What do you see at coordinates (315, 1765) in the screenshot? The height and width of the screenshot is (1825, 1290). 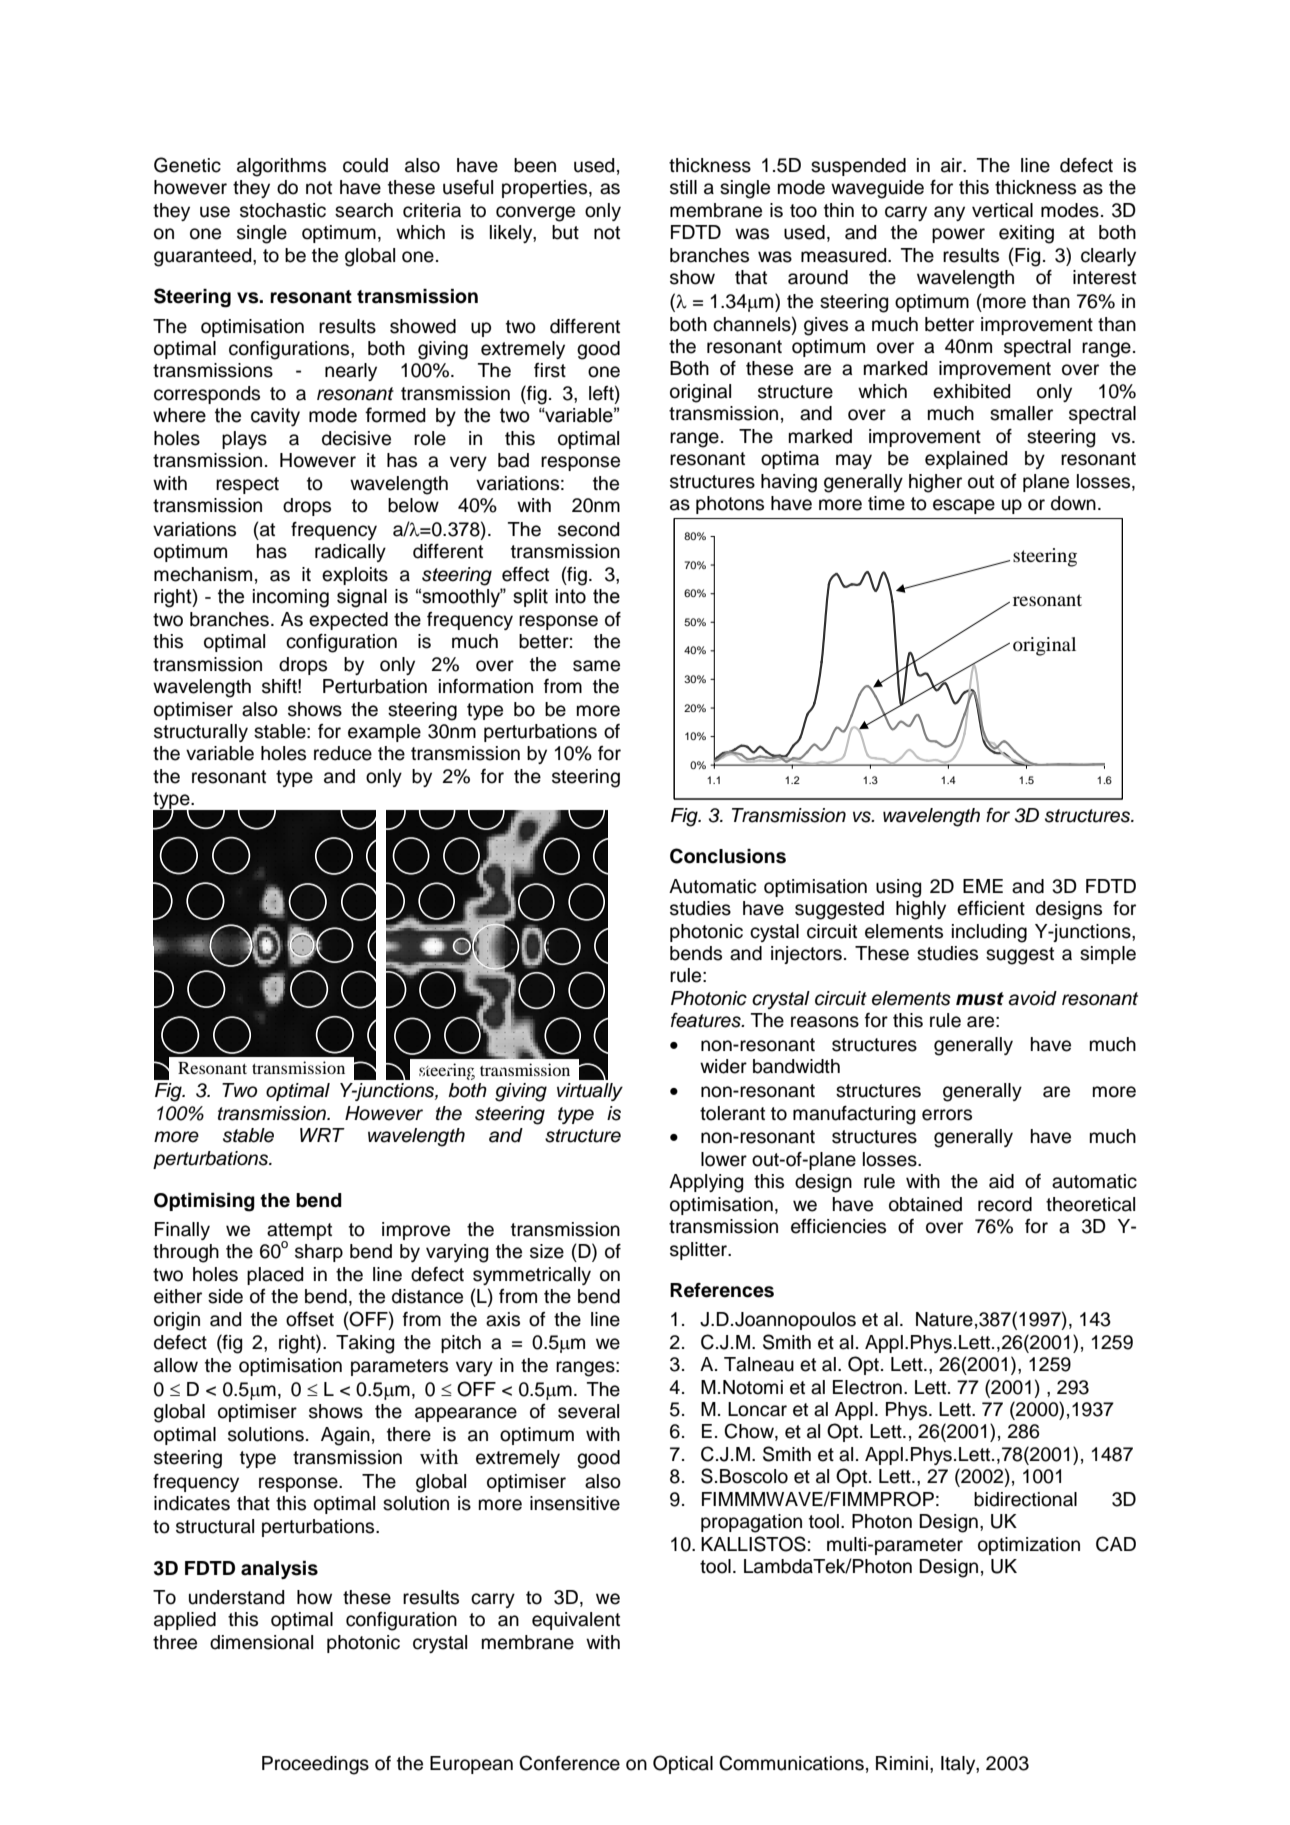 I see `Proceedings` at bounding box center [315, 1765].
